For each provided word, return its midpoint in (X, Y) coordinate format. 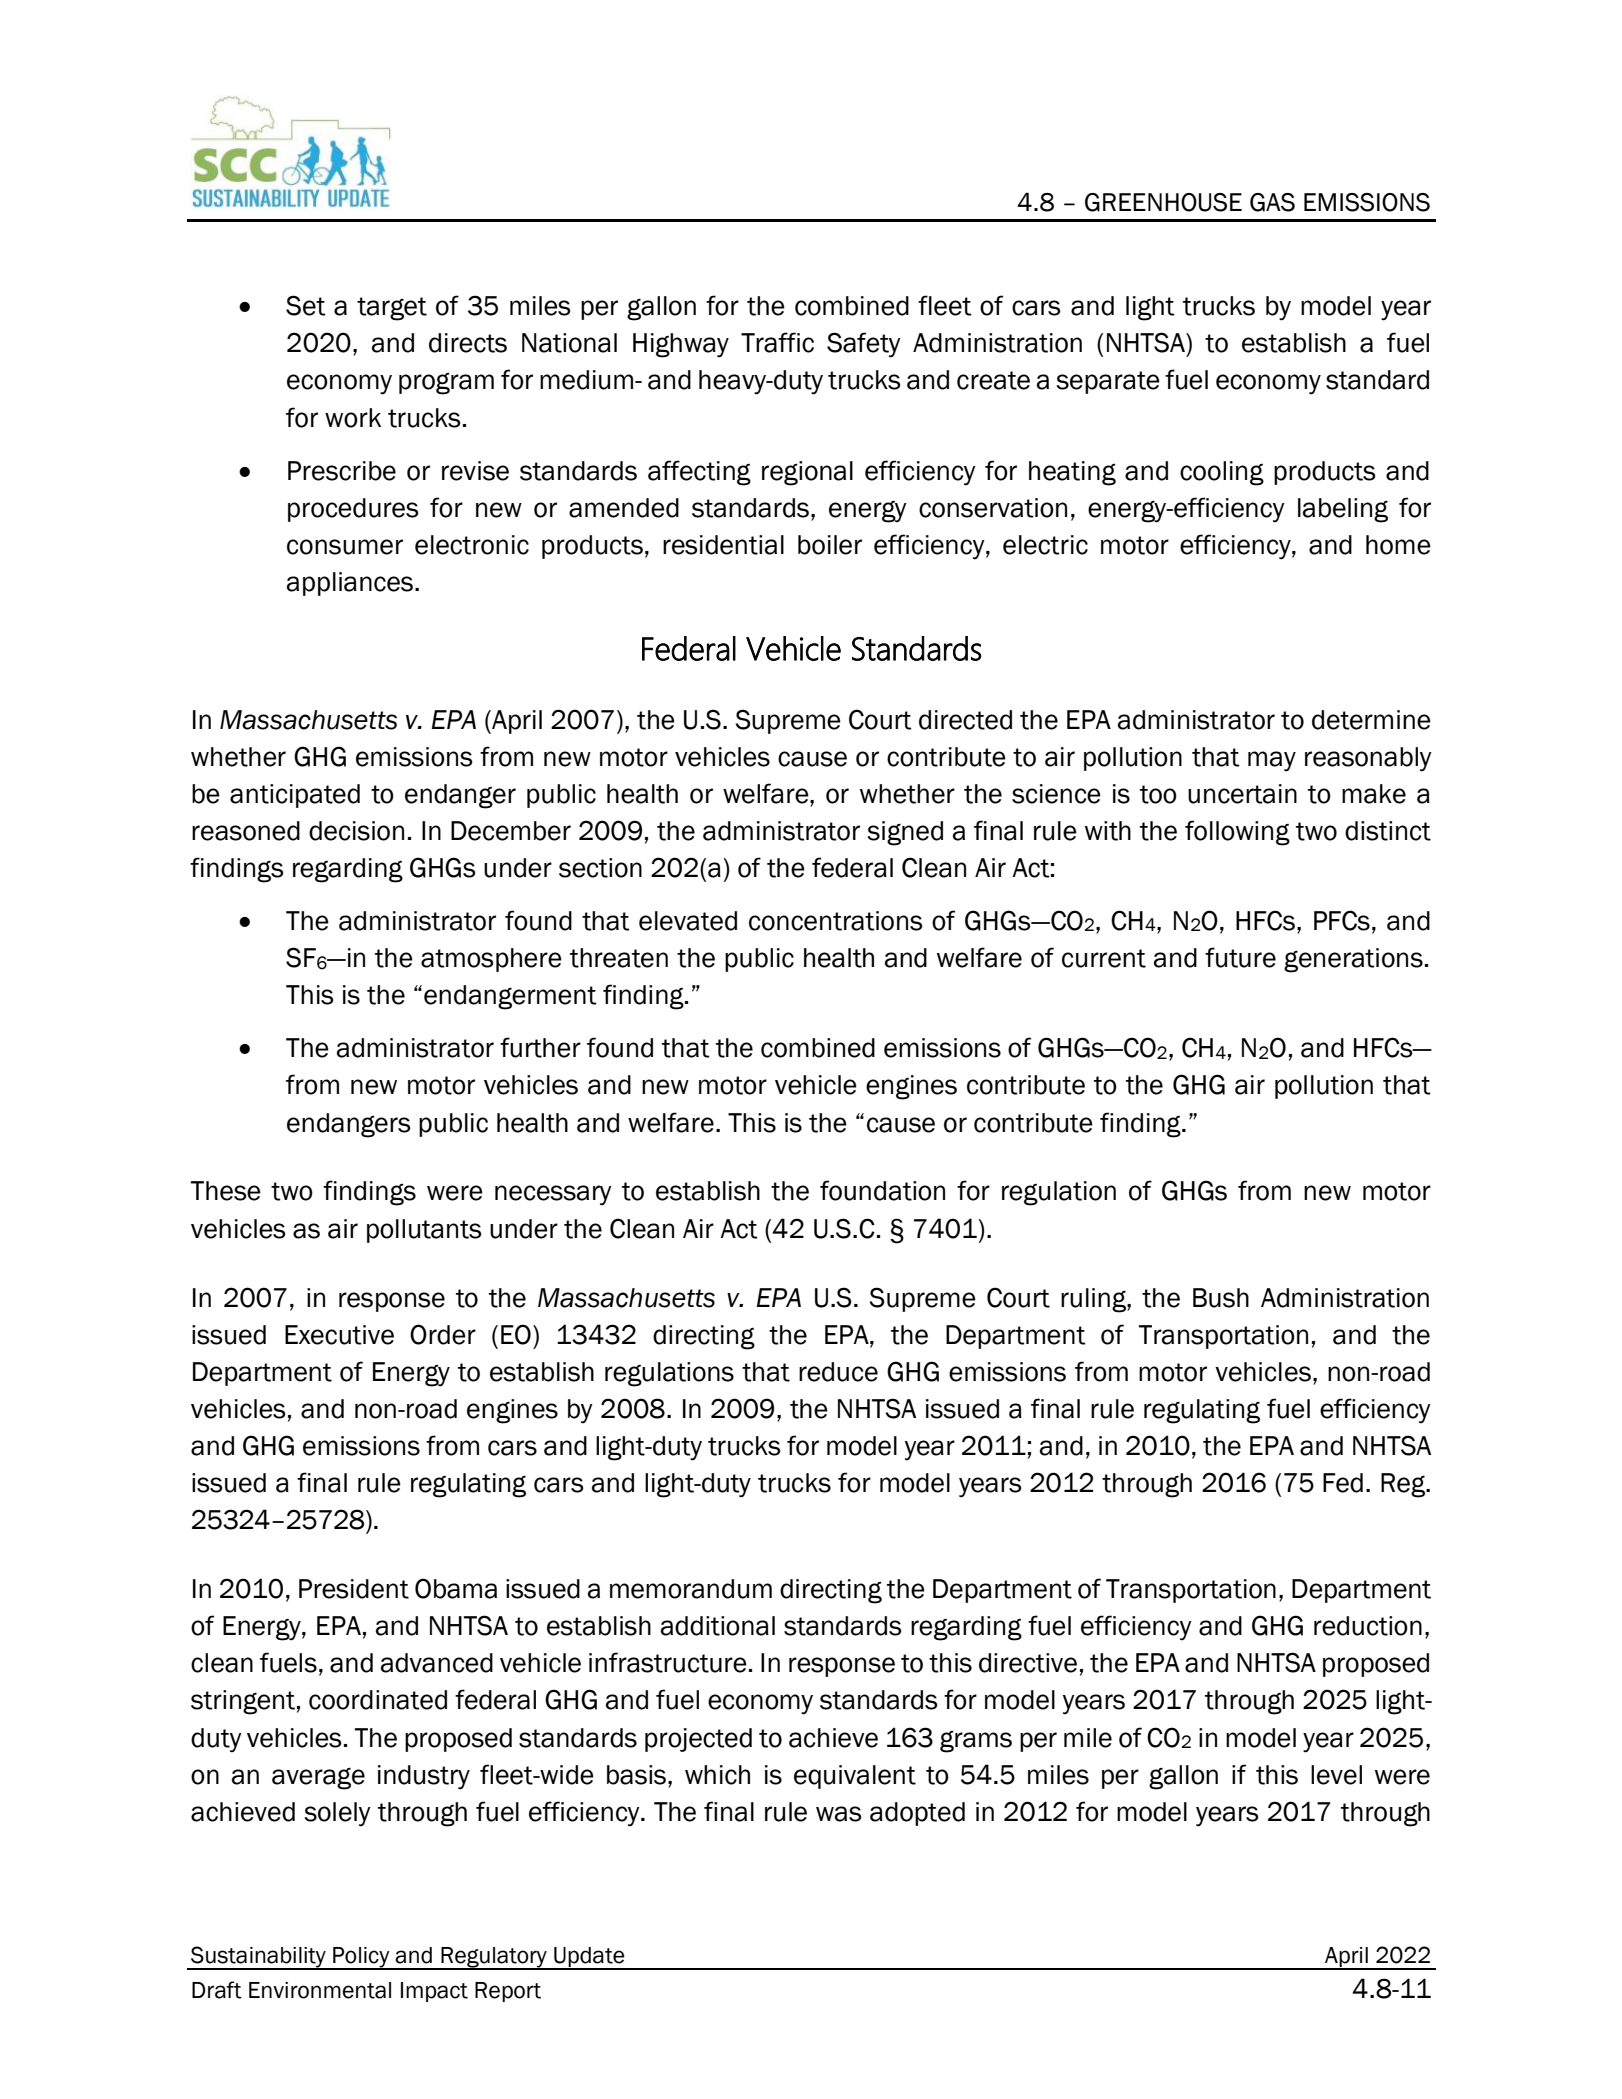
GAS (1272, 202)
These (226, 1191)
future (1240, 957)
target (392, 309)
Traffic (777, 342)
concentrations (836, 921)
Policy (361, 1958)
